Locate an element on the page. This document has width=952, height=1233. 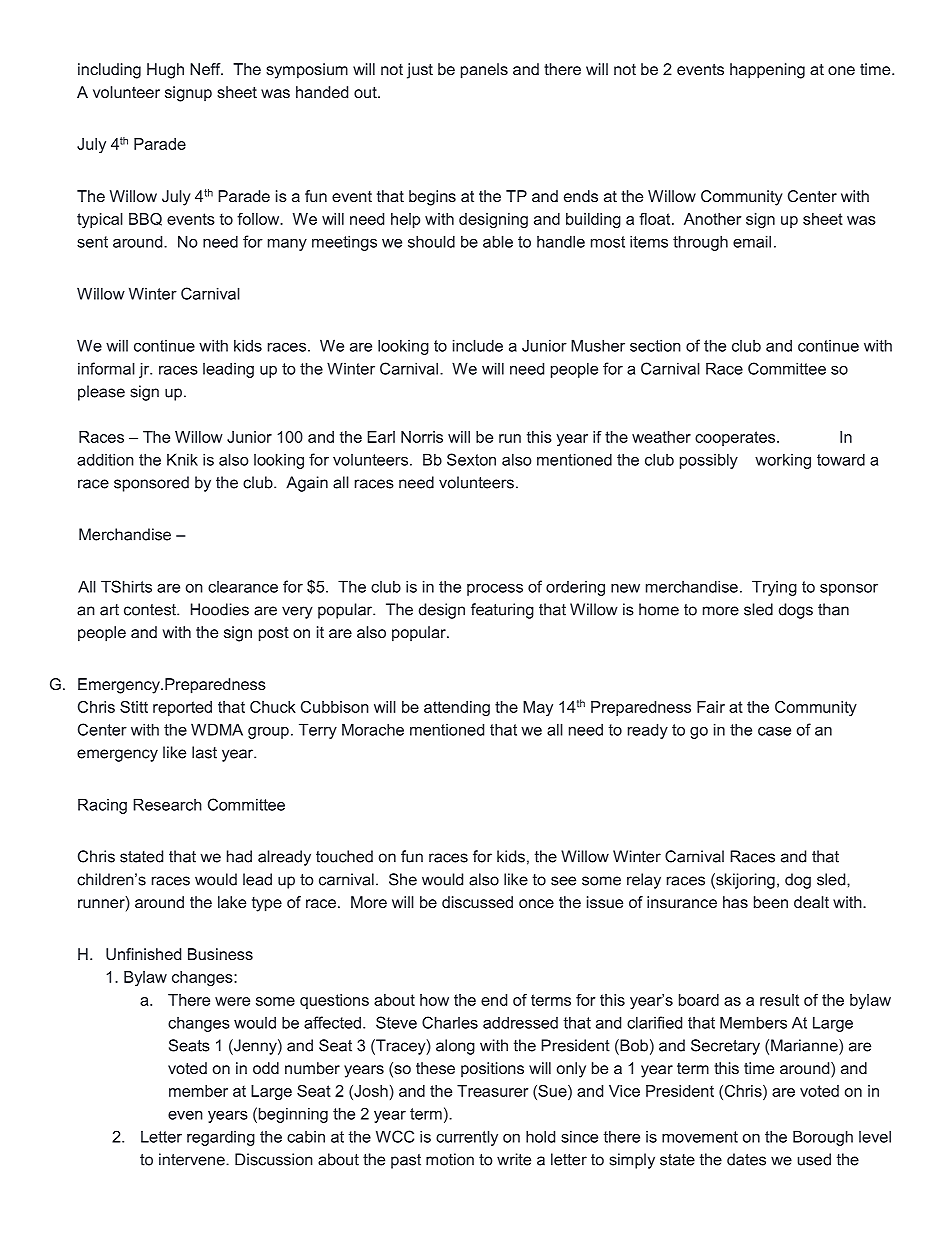
working is located at coordinates (783, 461).
